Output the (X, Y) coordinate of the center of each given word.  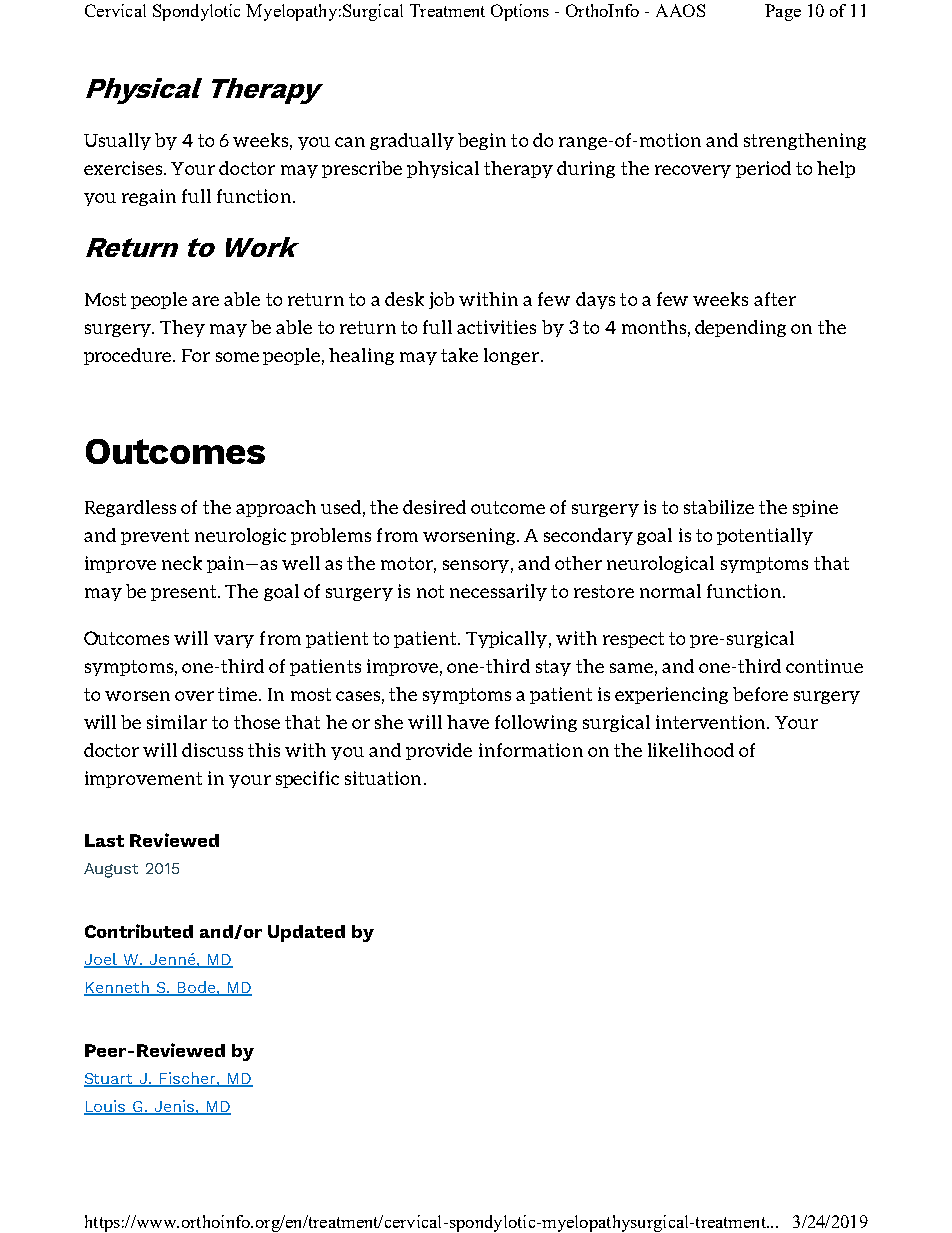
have (468, 722)
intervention (712, 722)
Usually (117, 141)
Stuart (110, 1080)
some (237, 357)
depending (740, 328)
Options (520, 12)
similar (177, 722)
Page (783, 12)
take (459, 355)
